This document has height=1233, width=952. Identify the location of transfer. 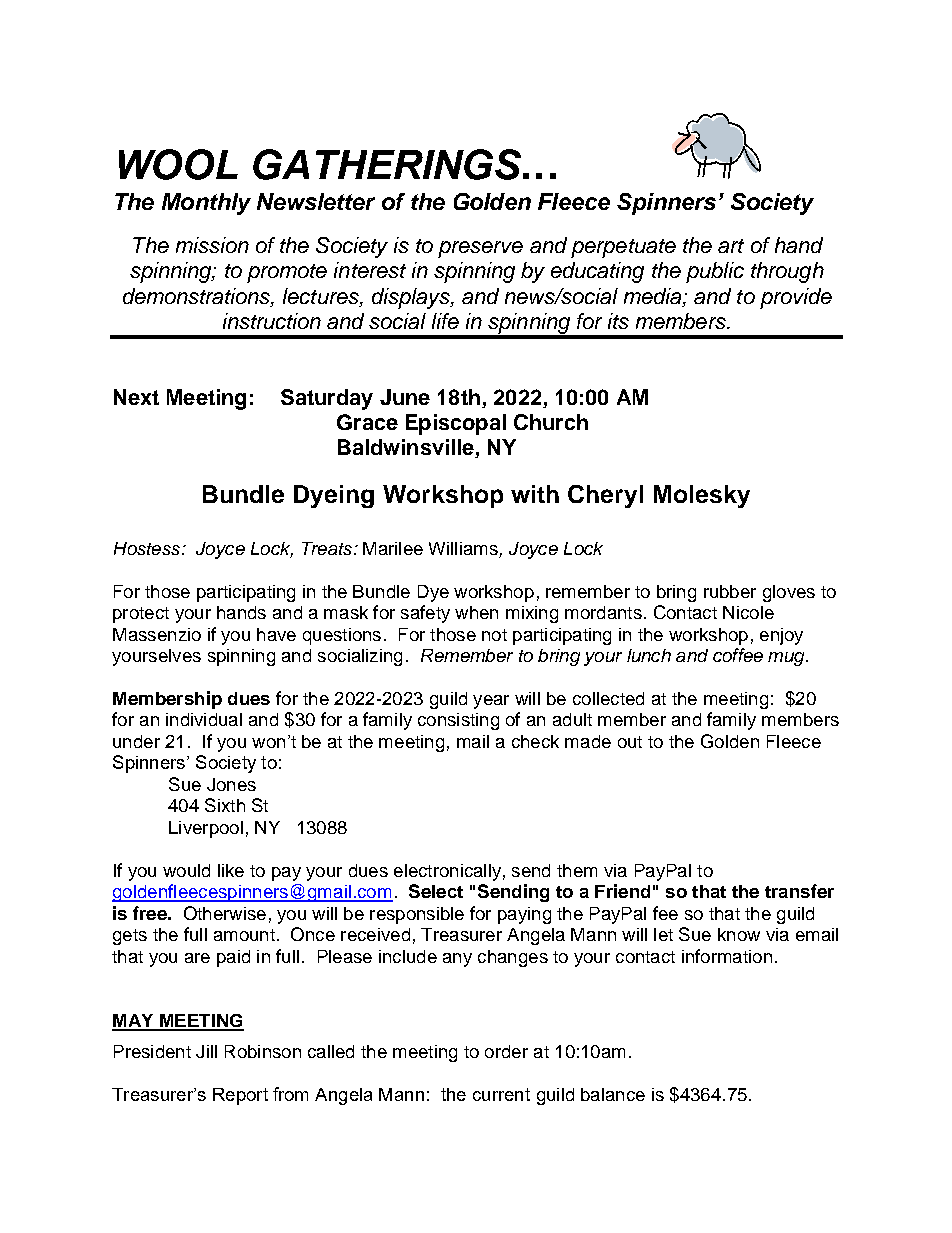
(799, 891).
